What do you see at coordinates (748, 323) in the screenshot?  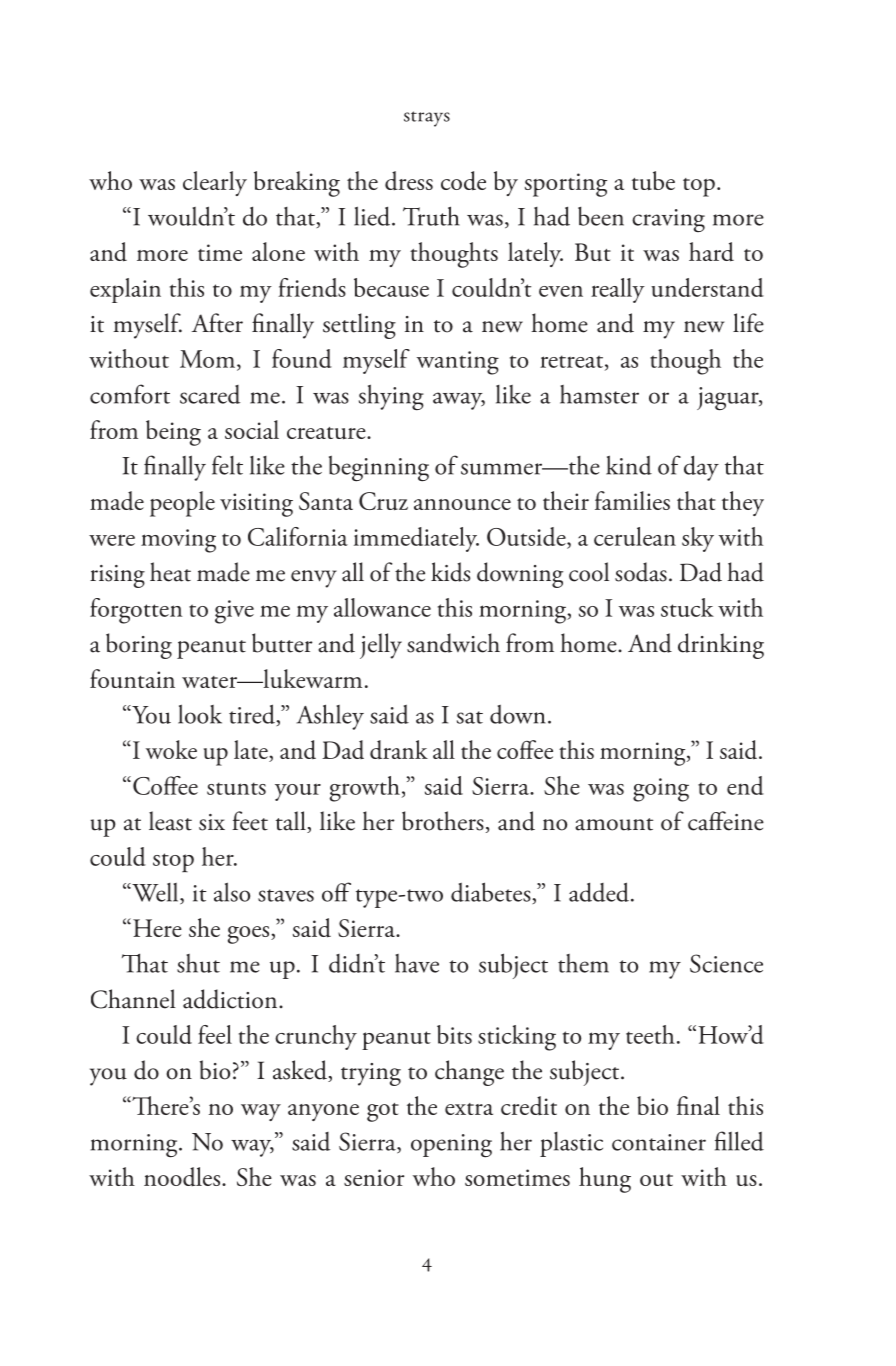 I see `life` at bounding box center [748, 323].
